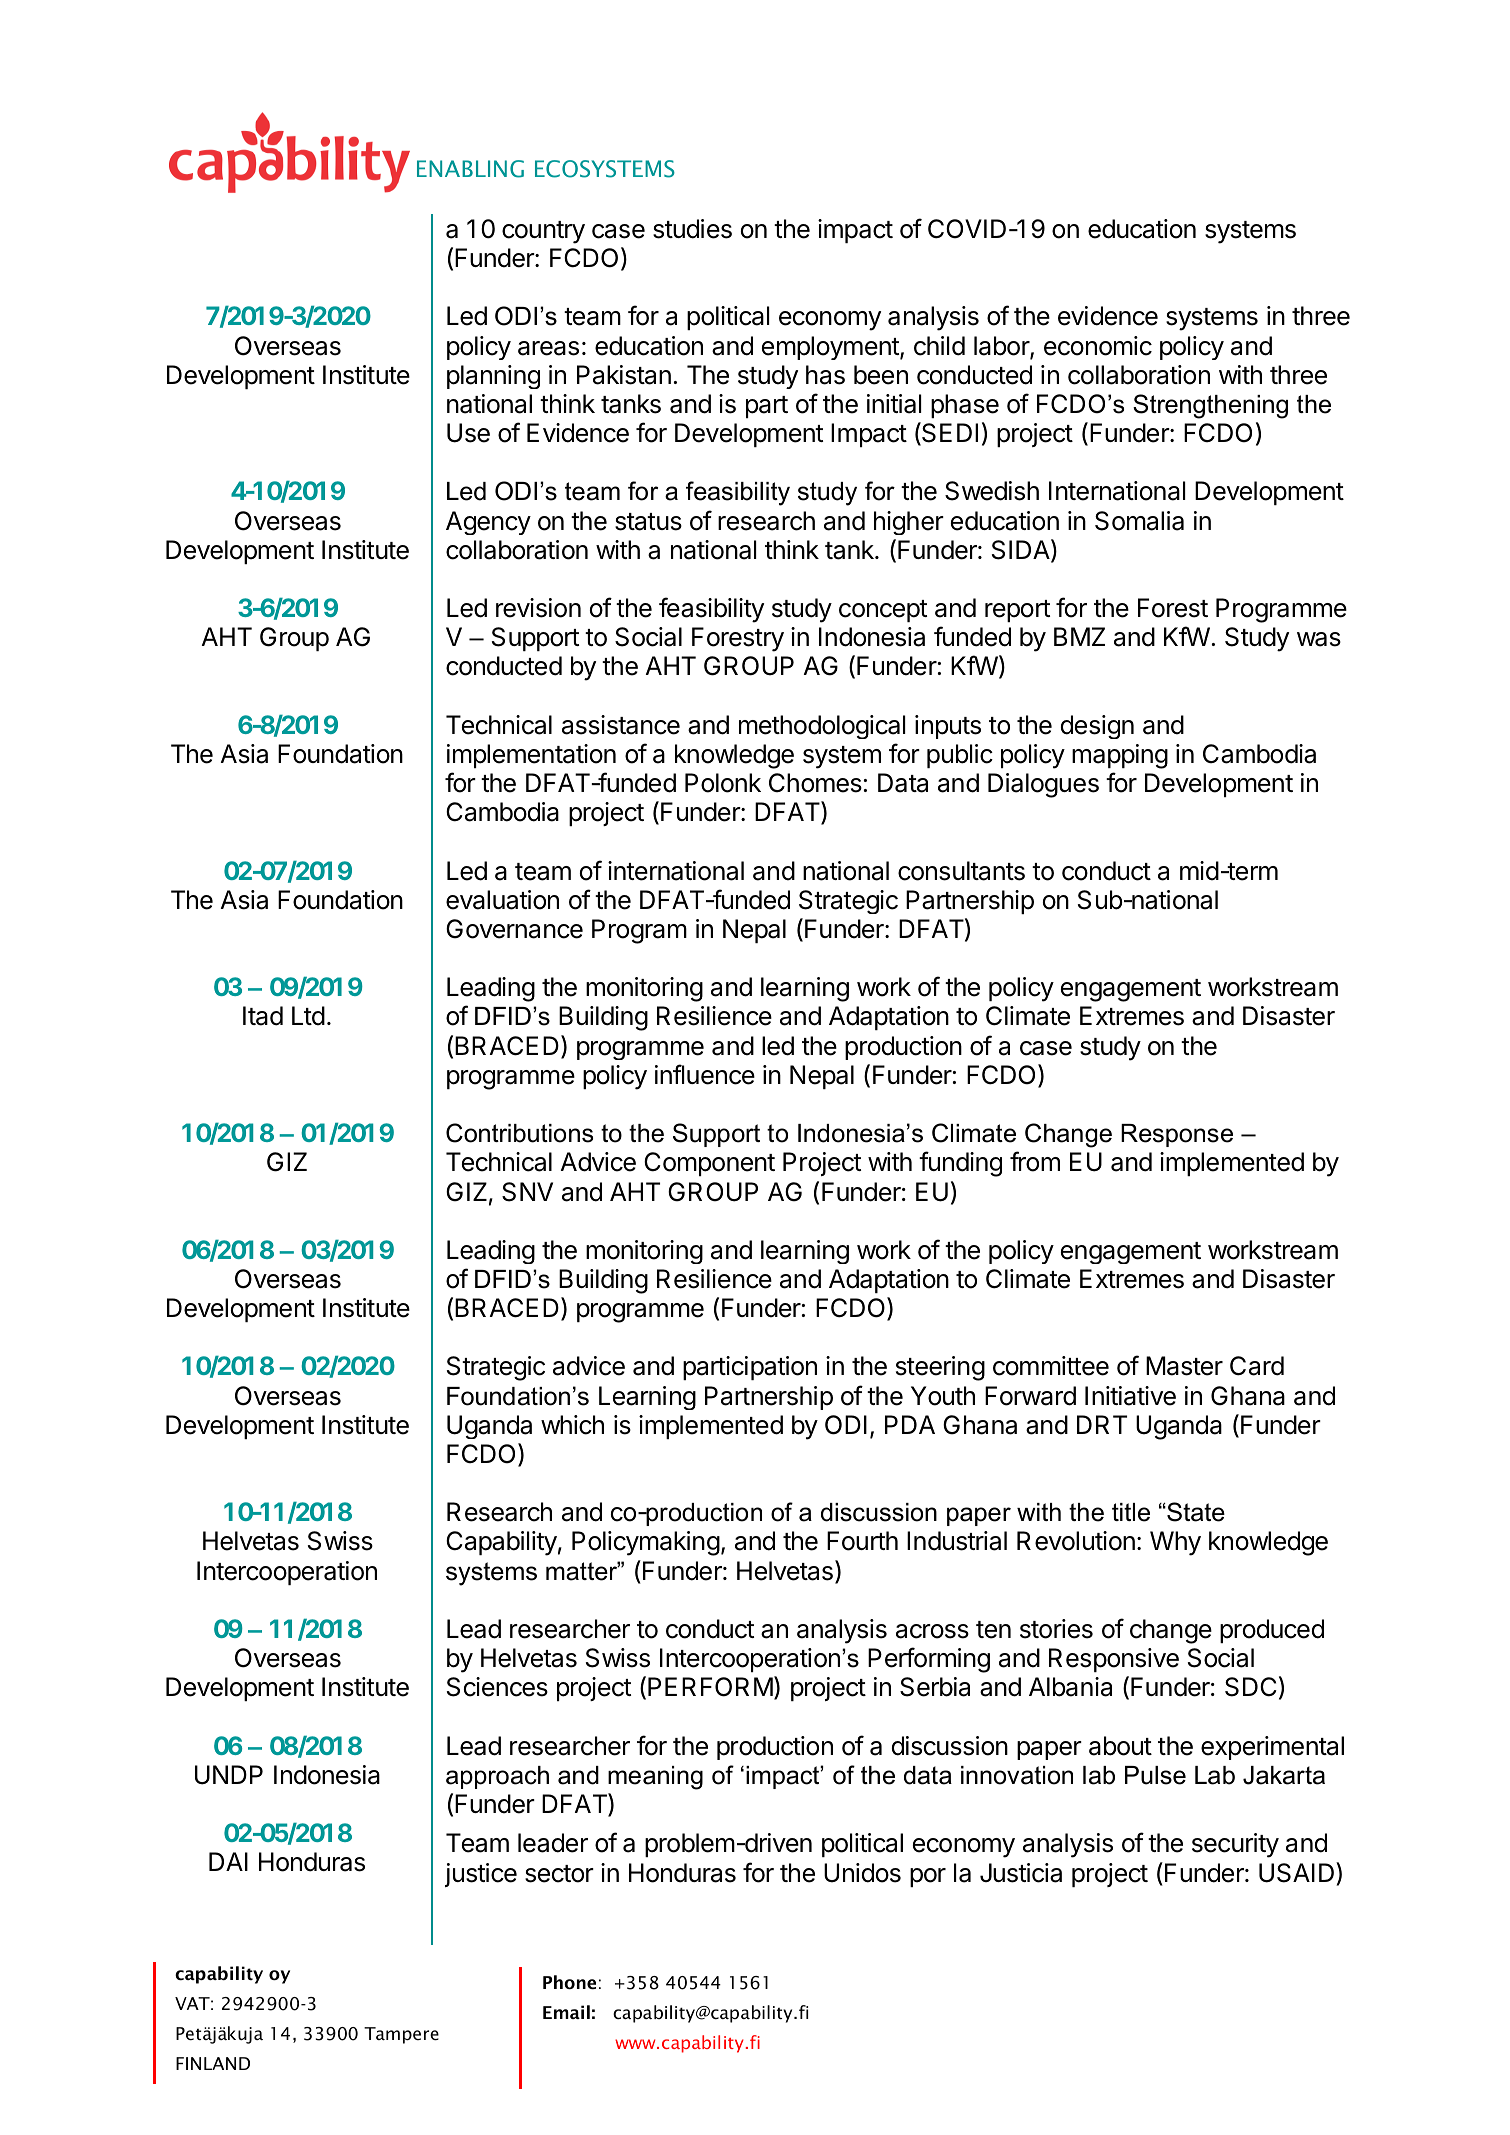  I want to click on economic, so click(1098, 346).
